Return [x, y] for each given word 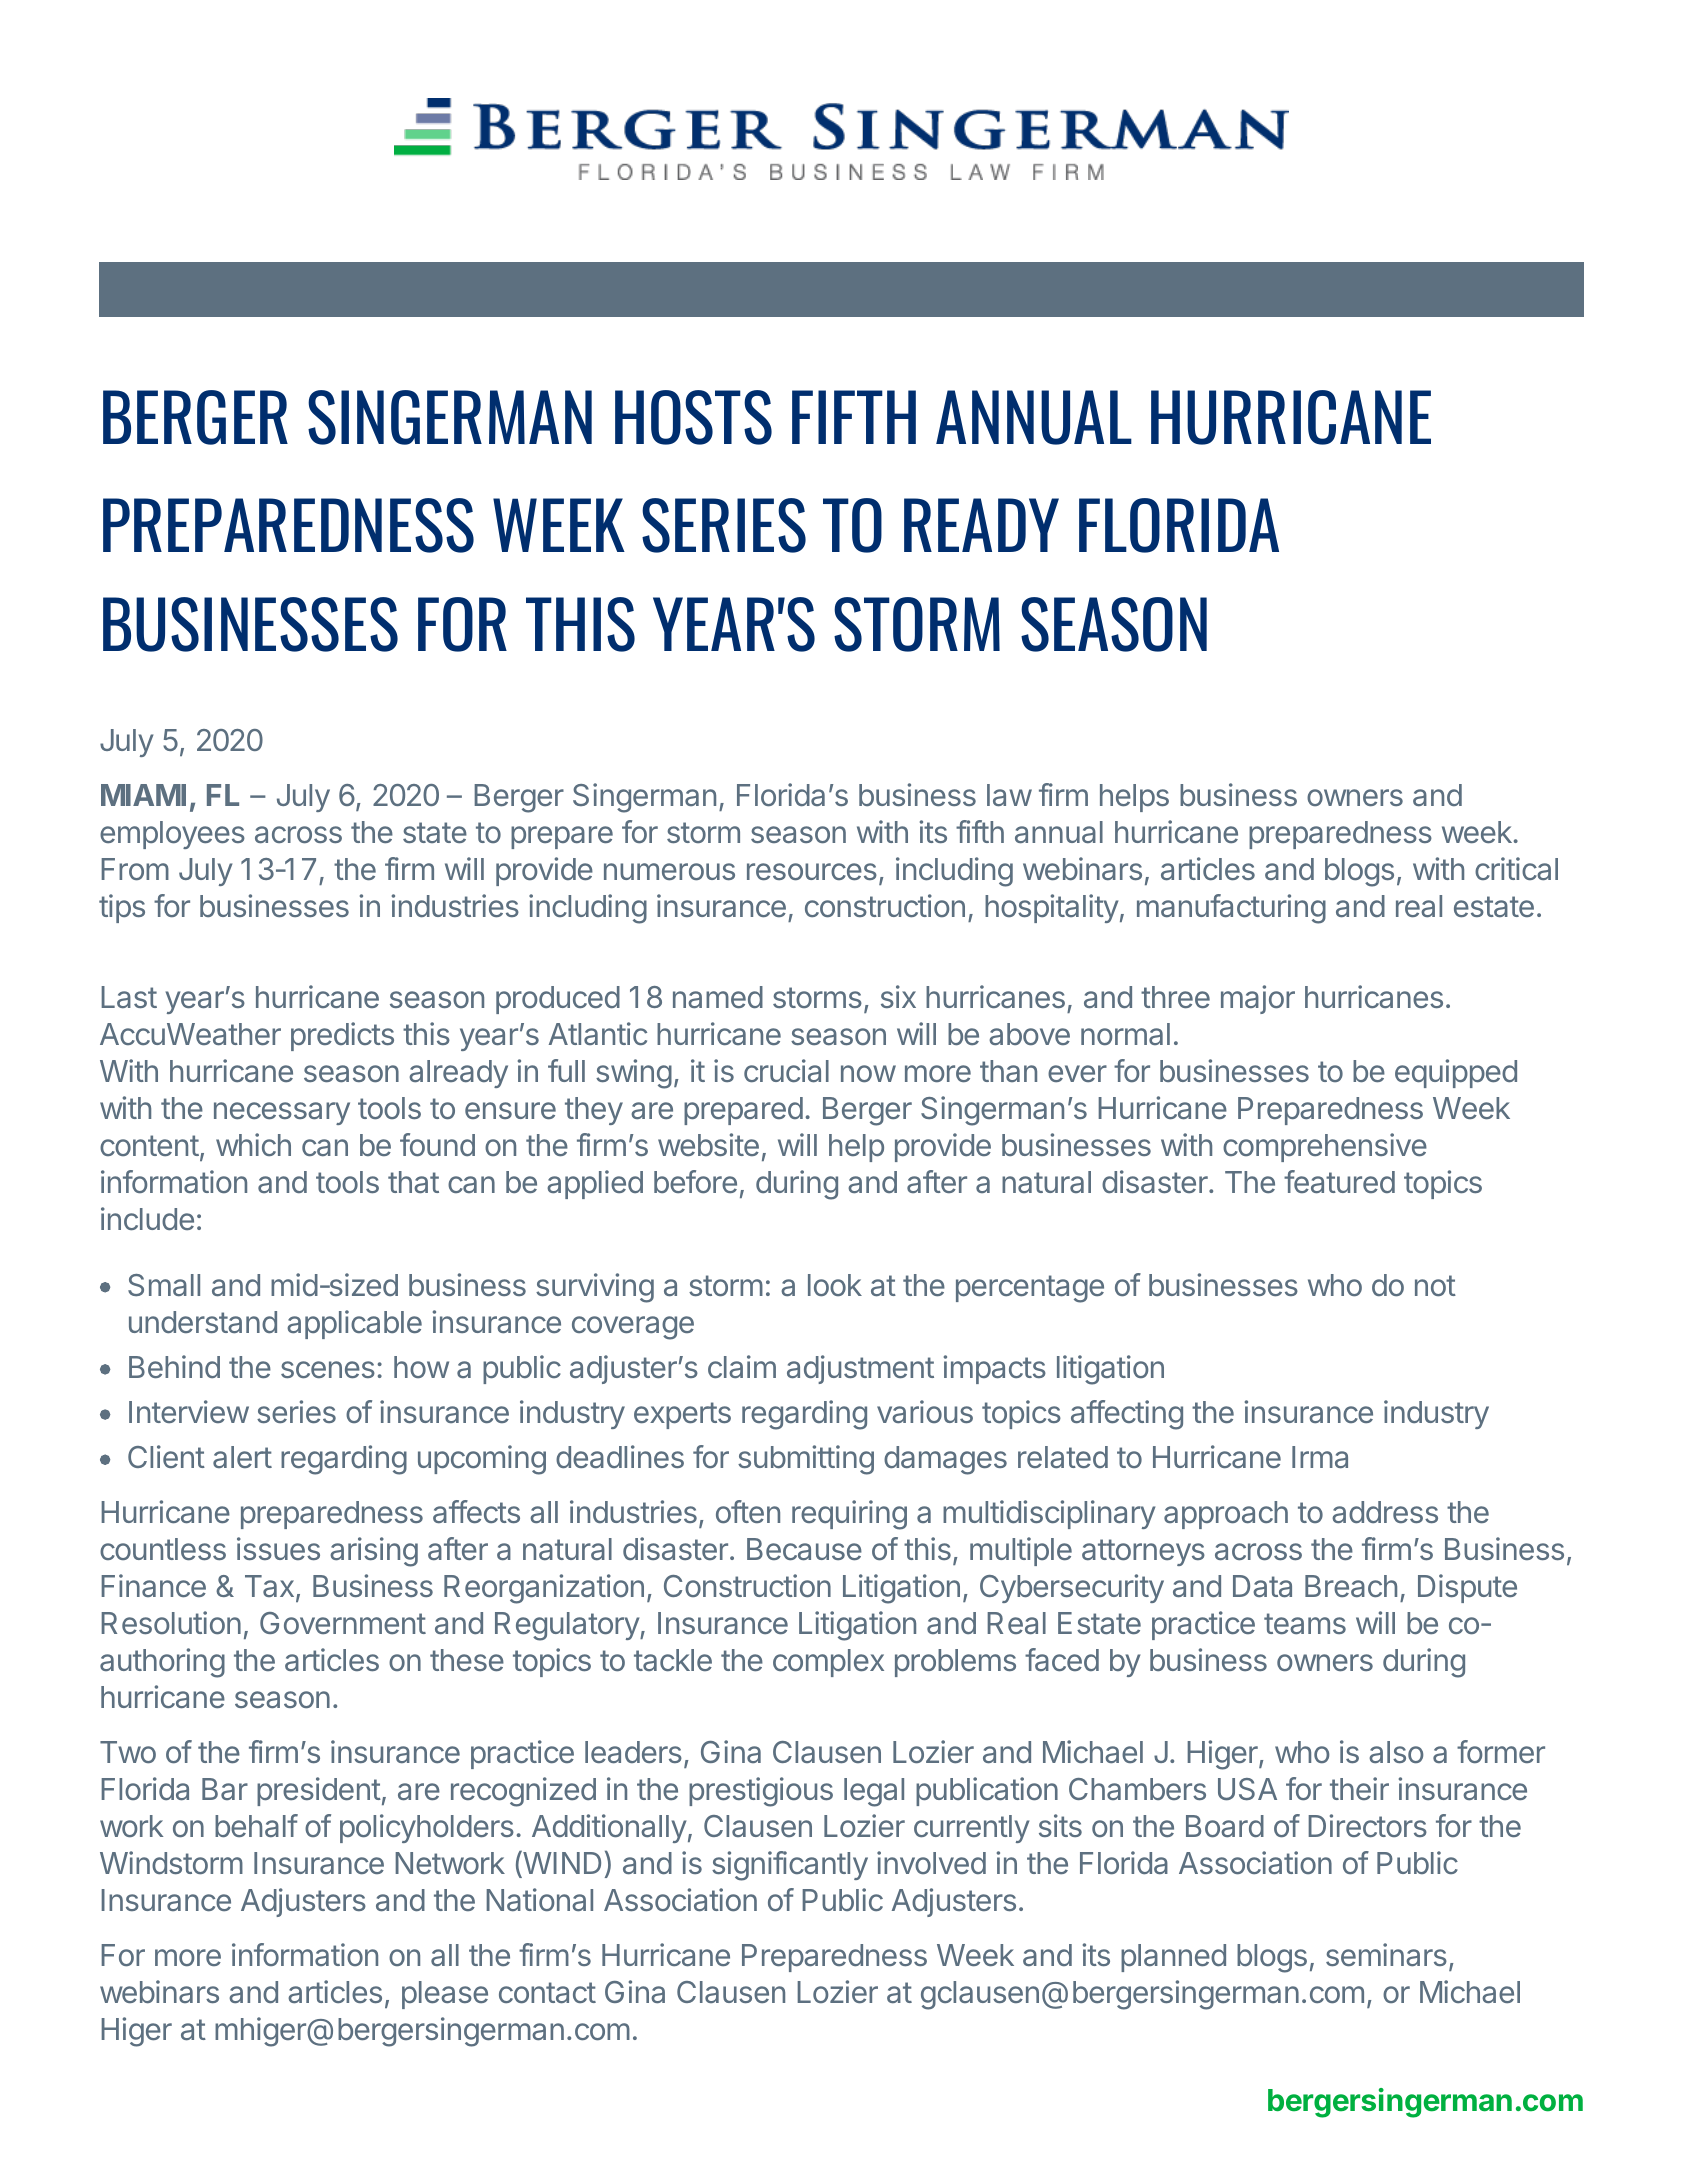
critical [1516, 868]
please [445, 1995]
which [253, 1144]
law [1009, 795]
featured [1339, 1182]
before [695, 1181]
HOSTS [693, 417]
